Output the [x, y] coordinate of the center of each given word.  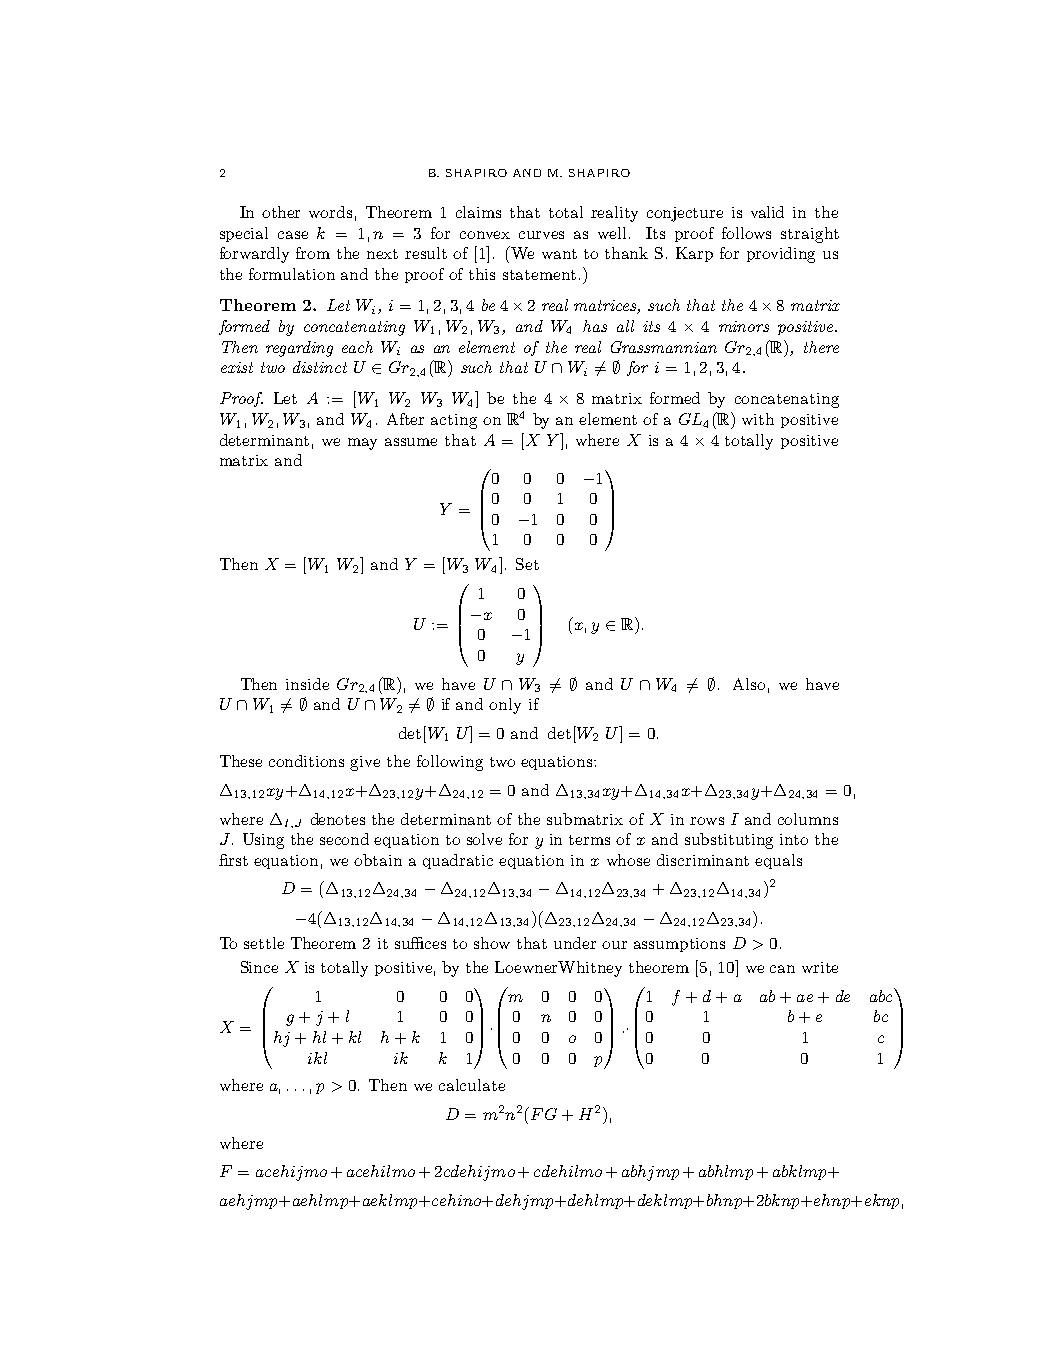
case [293, 235]
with [758, 419]
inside [307, 684]
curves [541, 235]
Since [259, 967]
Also [749, 684]
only [505, 706]
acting [454, 421]
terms [589, 840]
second [344, 839]
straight [810, 235]
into [794, 839]
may [362, 444]
